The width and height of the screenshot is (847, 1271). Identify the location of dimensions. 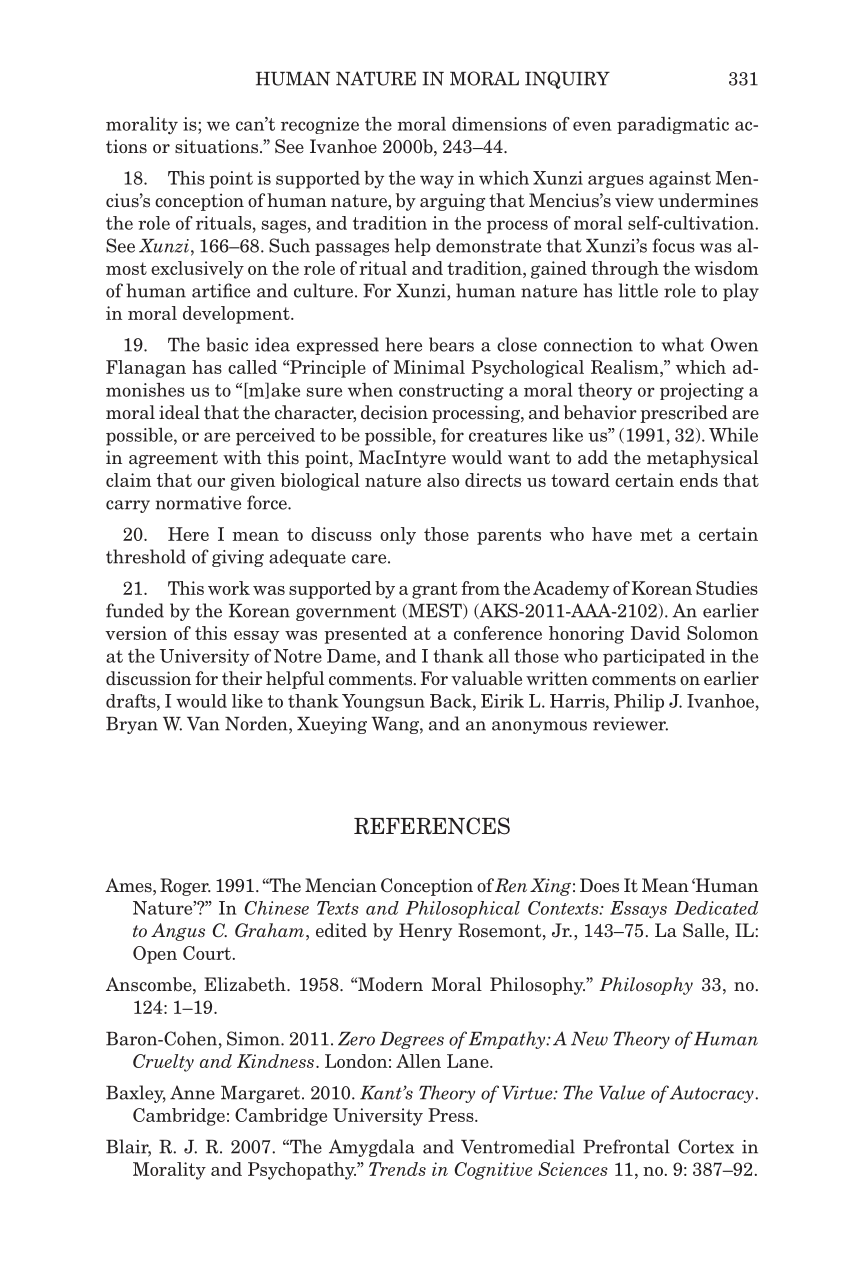
(499, 124).
